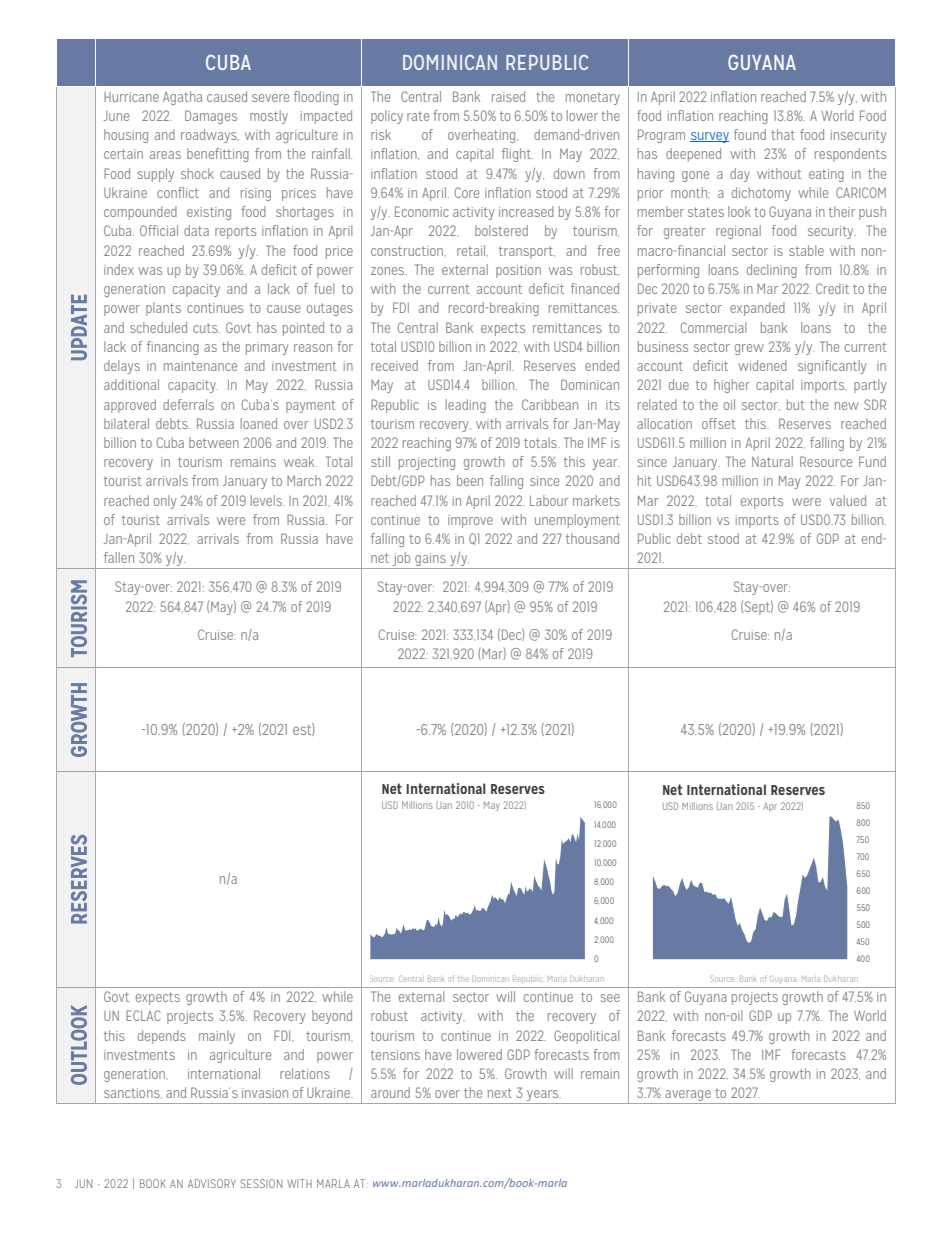  Describe the element at coordinates (212, 1183) in the document. I see `ADVISORY` at that location.
